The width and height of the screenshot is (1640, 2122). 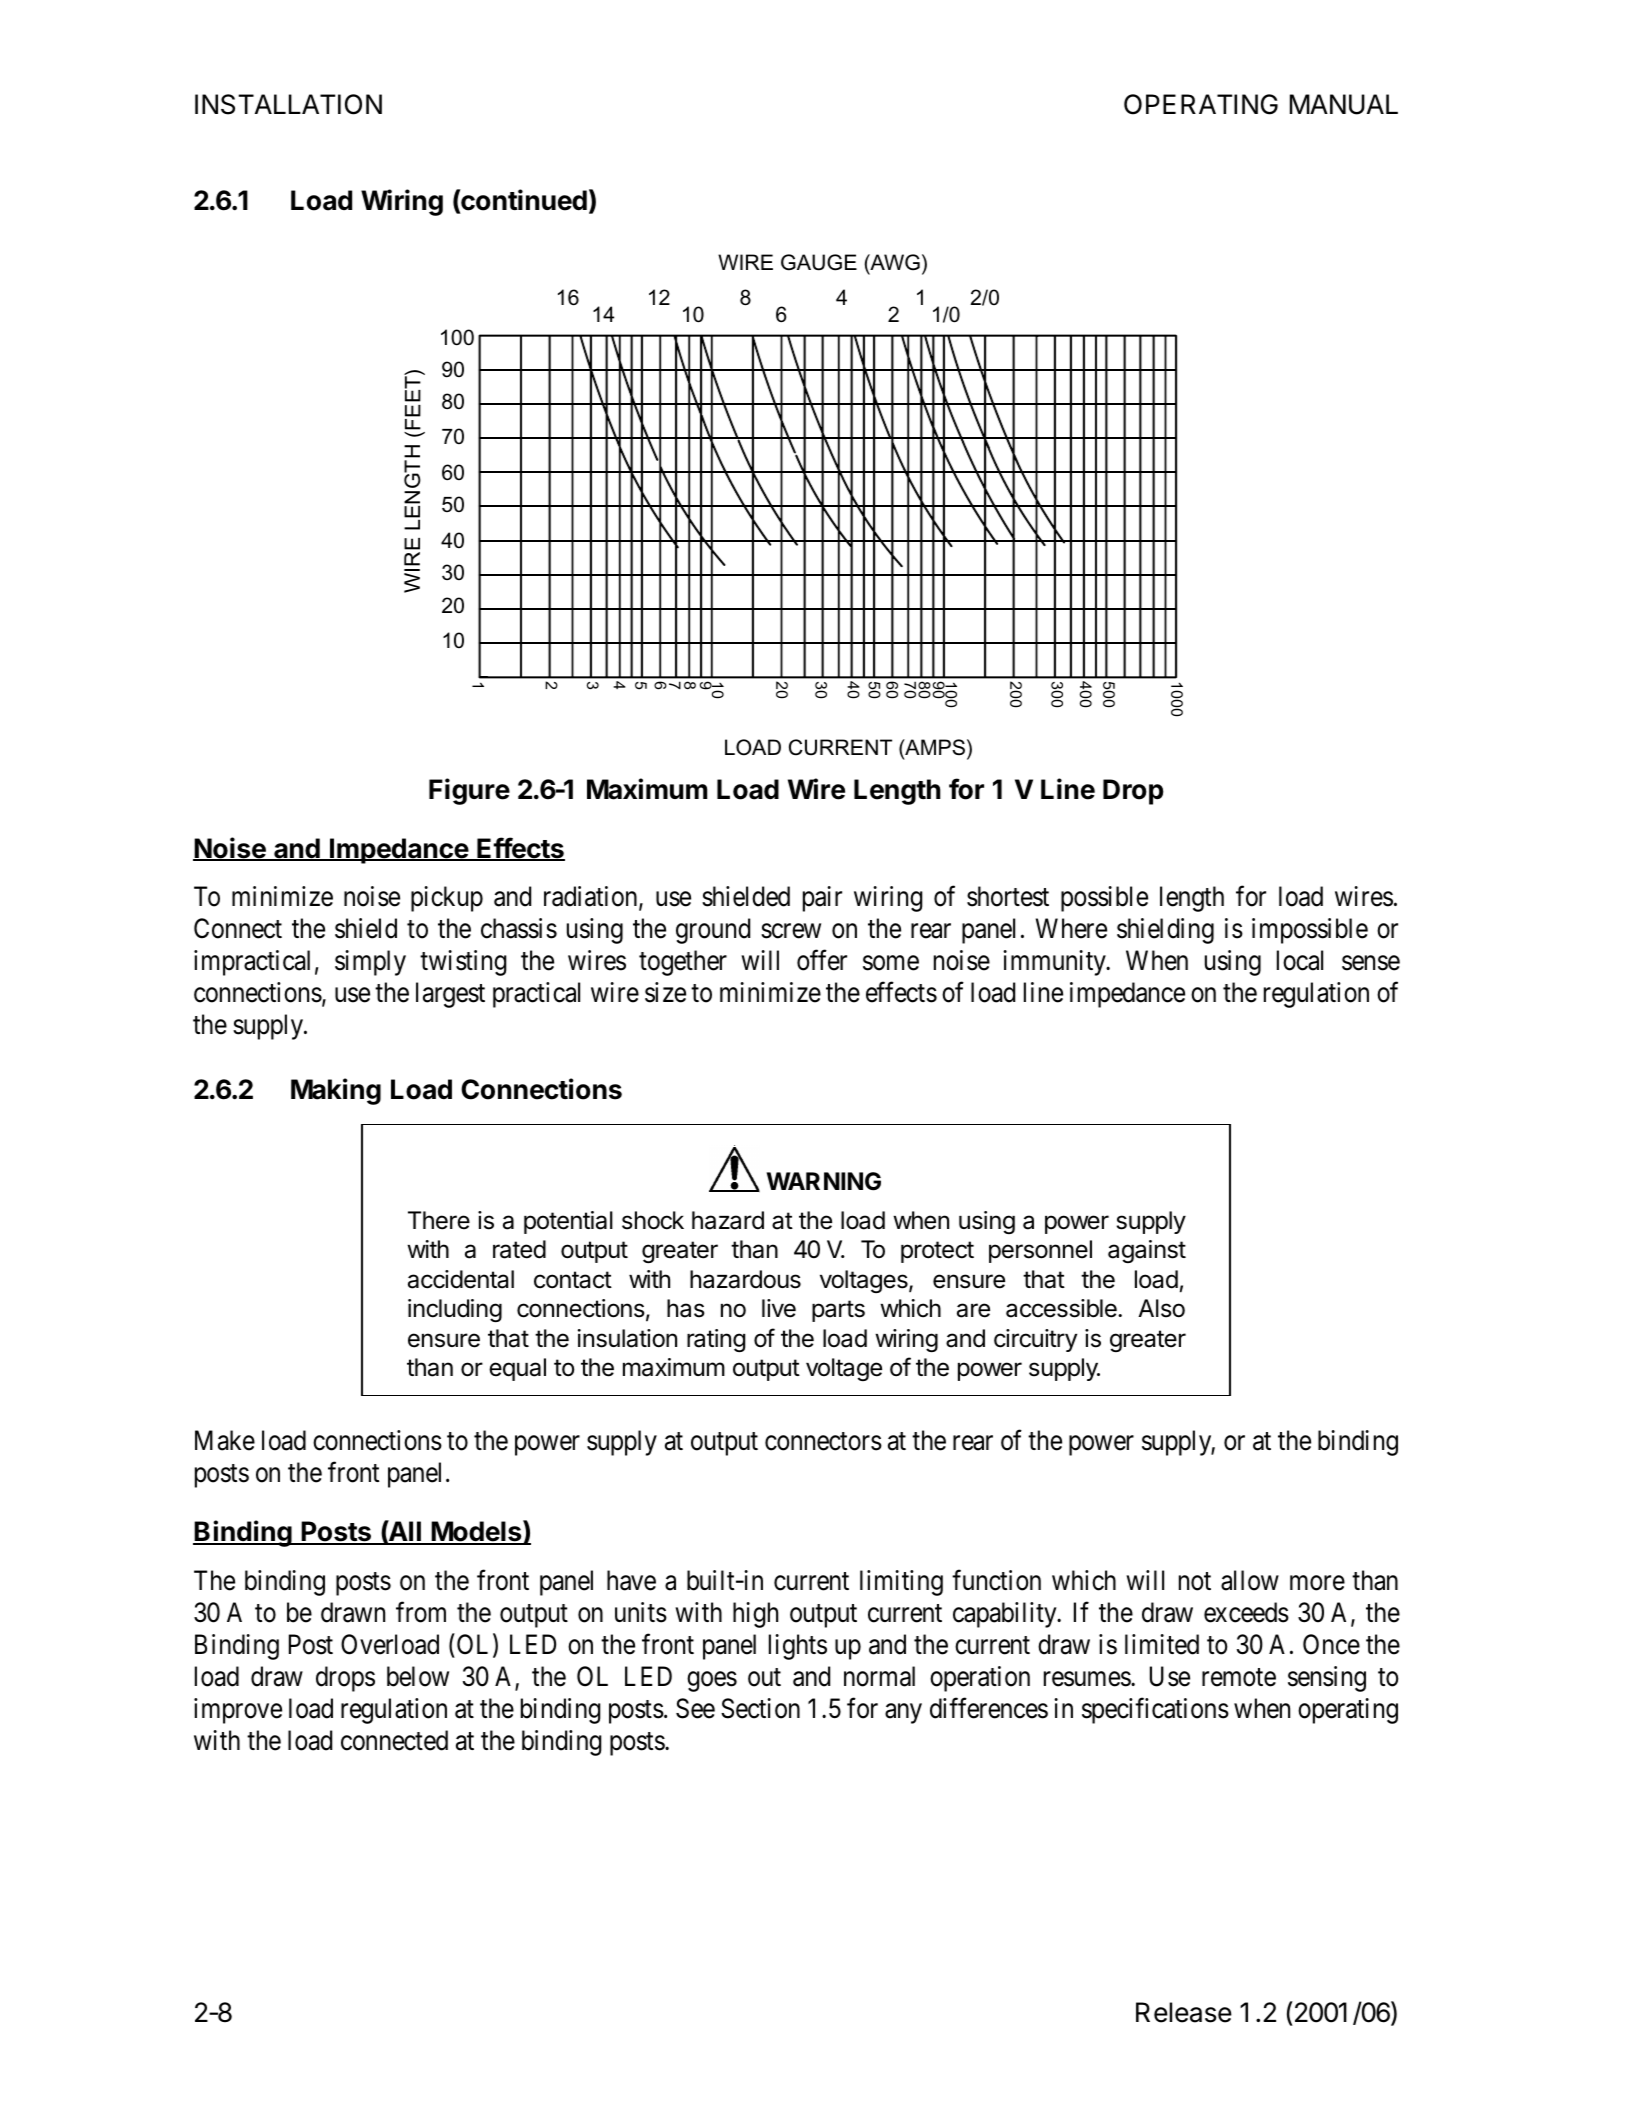 I want to click on offer, so click(x=822, y=960).
